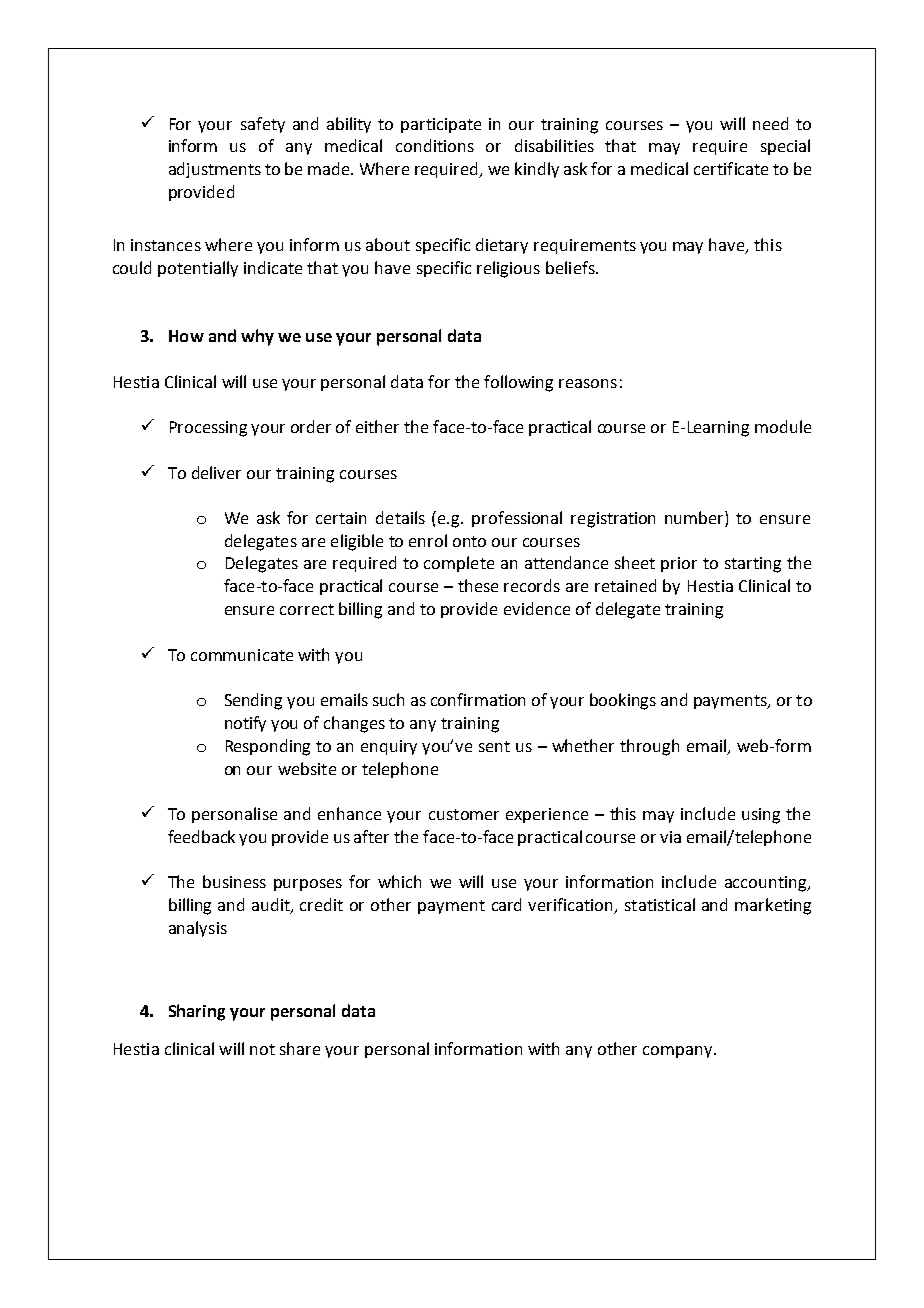 This screenshot has width=924, height=1308. Describe the element at coordinates (435, 145) in the screenshot. I see `conditions` at that location.
